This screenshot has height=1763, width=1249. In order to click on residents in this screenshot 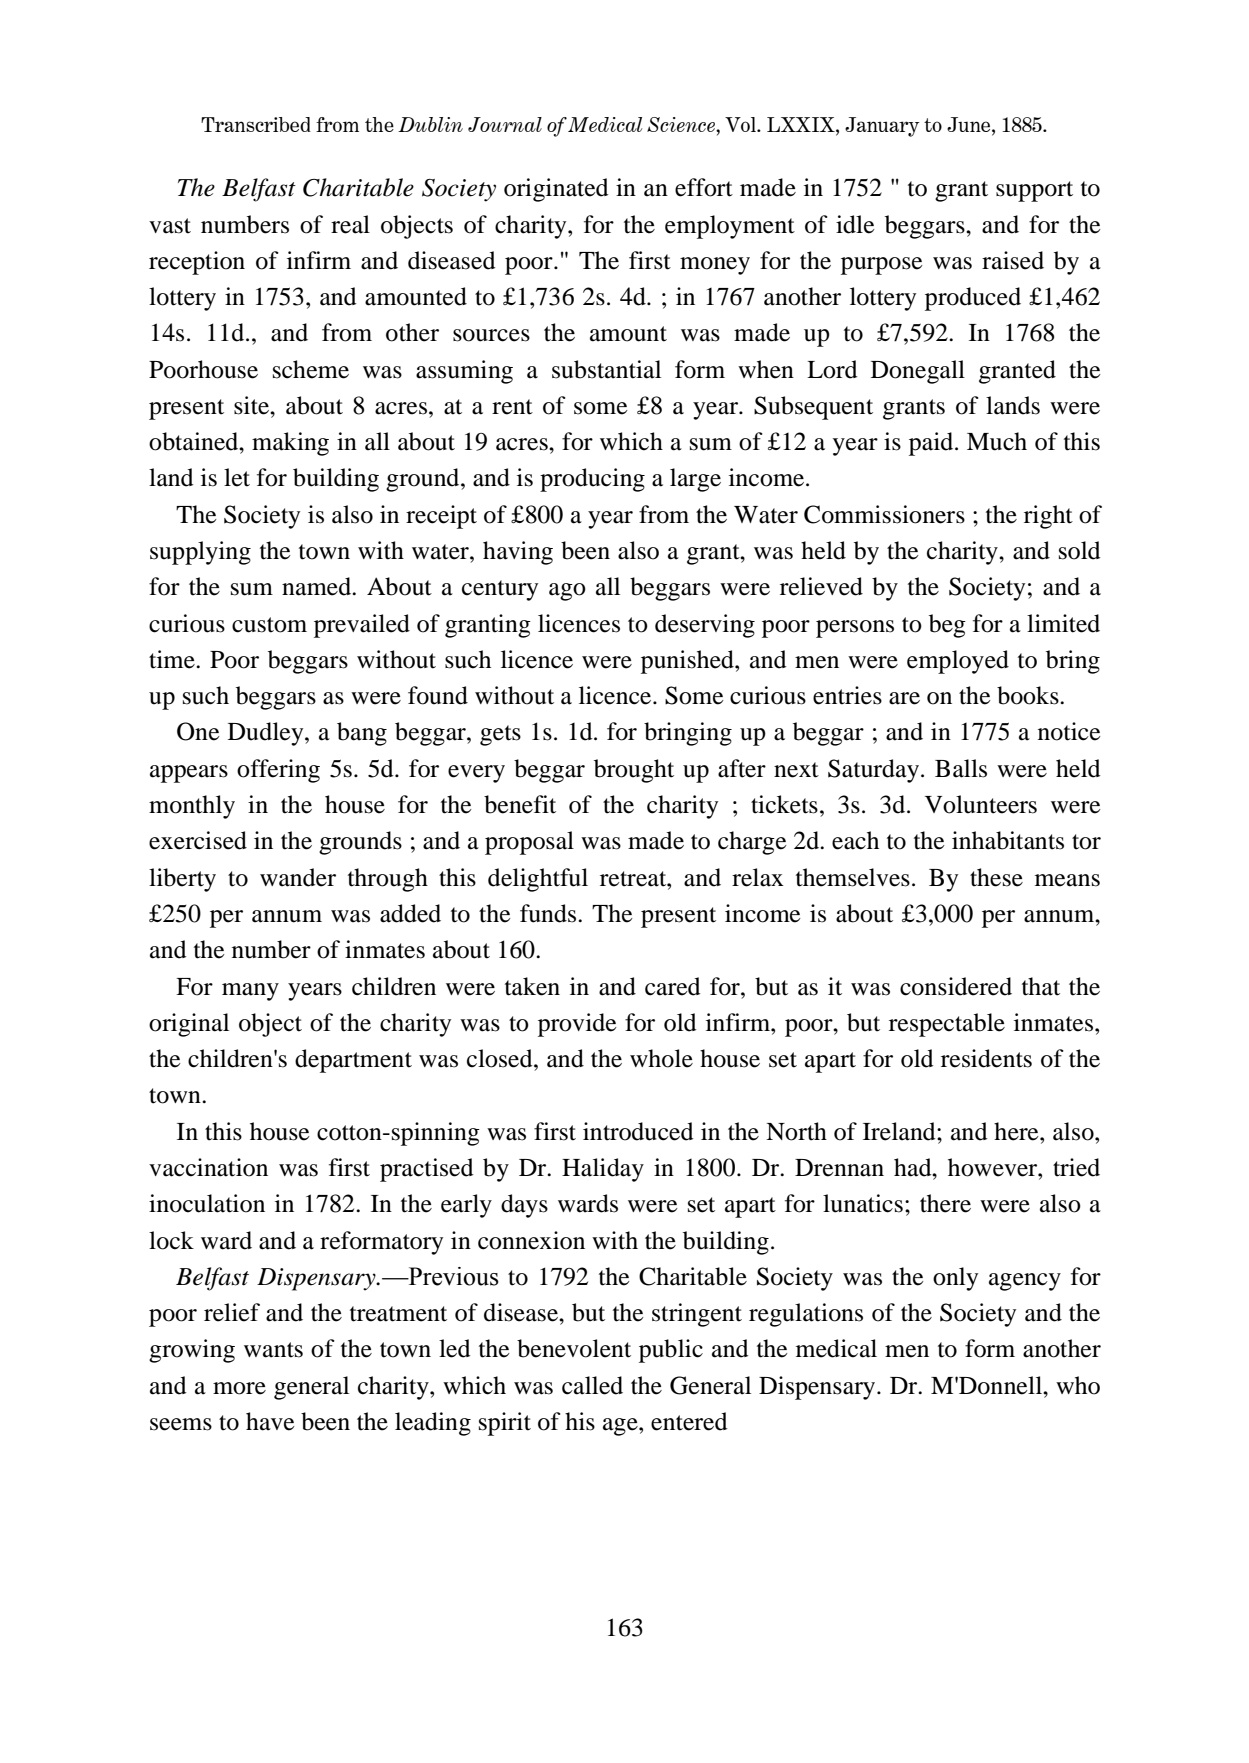, I will do `click(986, 1058)`.
